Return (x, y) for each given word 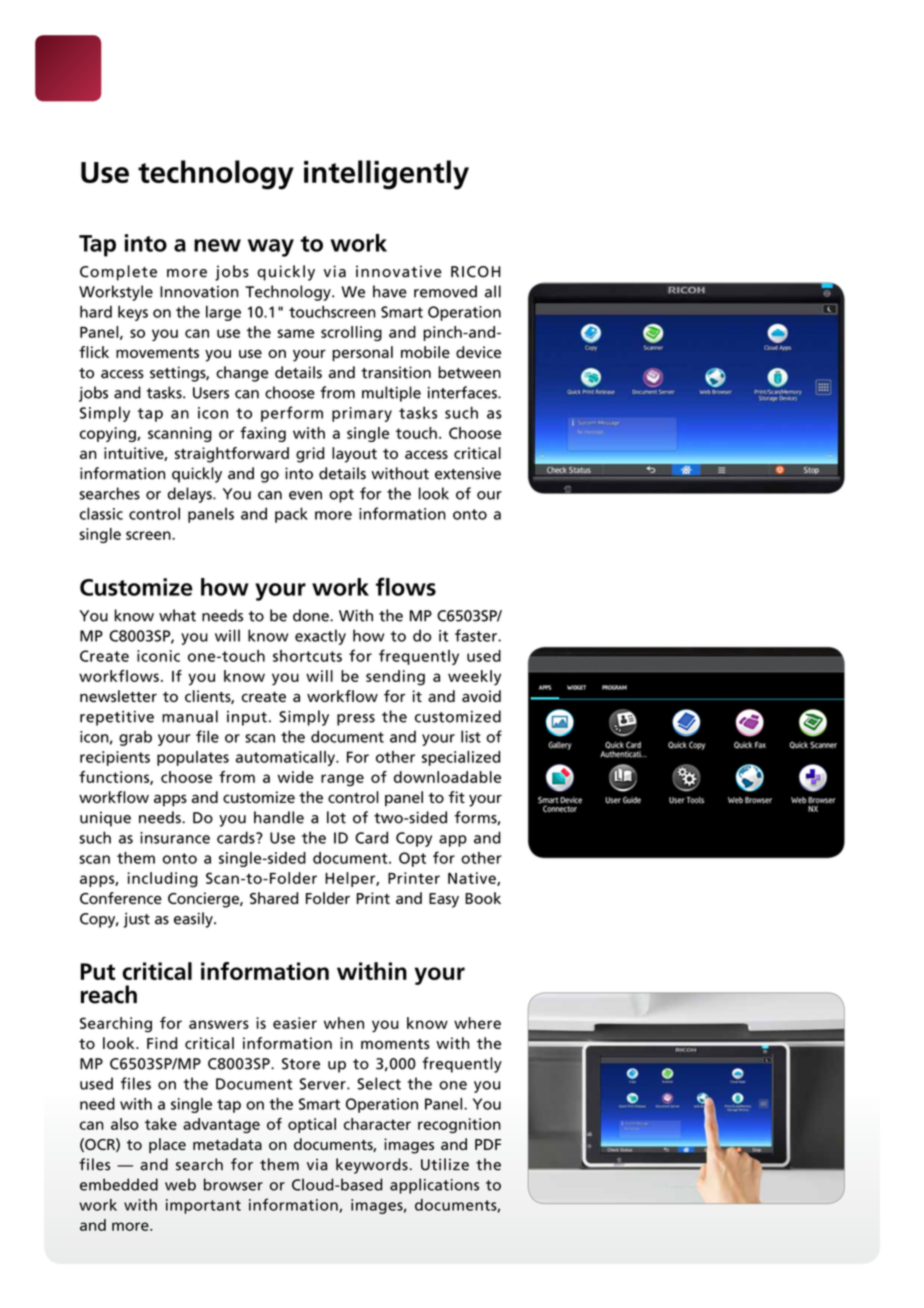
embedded (119, 1184)
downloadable (447, 777)
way (271, 248)
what (177, 615)
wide (296, 777)
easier (295, 1023)
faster (477, 635)
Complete (118, 273)
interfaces (463, 392)
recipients (115, 758)
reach (109, 994)
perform (292, 414)
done (312, 615)
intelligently (386, 175)
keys (133, 313)
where (477, 1023)
